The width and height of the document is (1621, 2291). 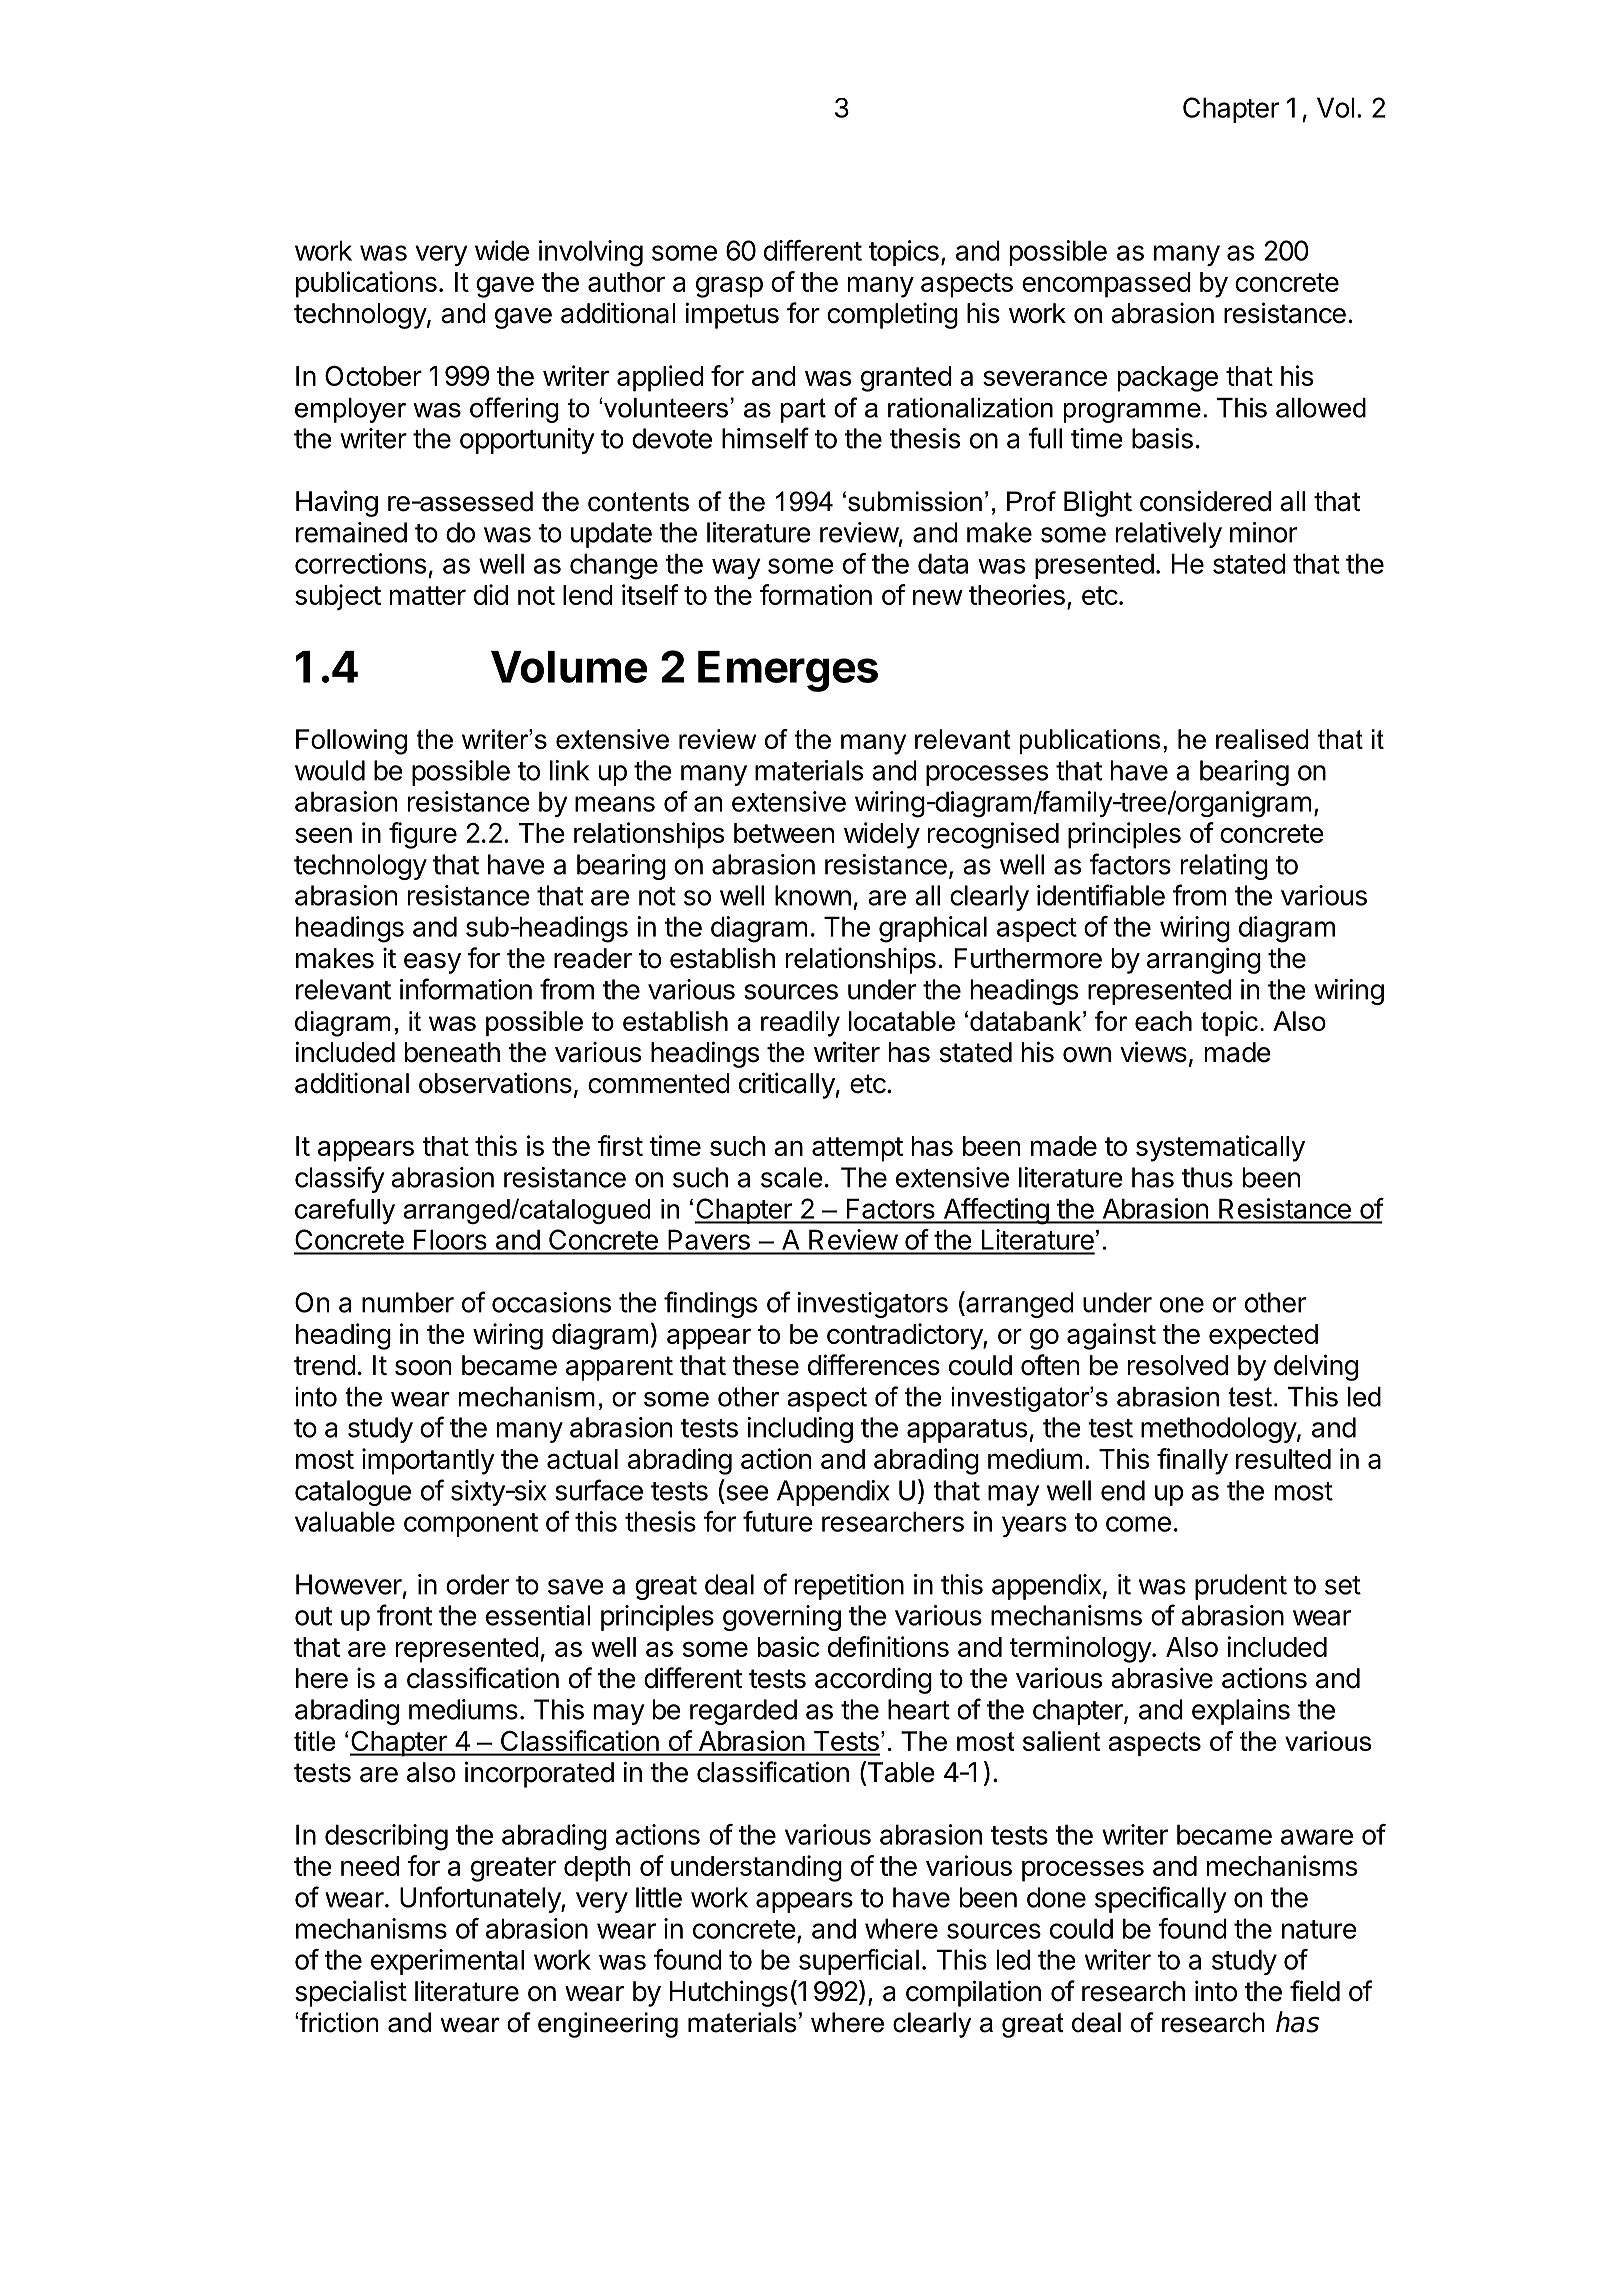 I want to click on package, so click(x=1168, y=379).
